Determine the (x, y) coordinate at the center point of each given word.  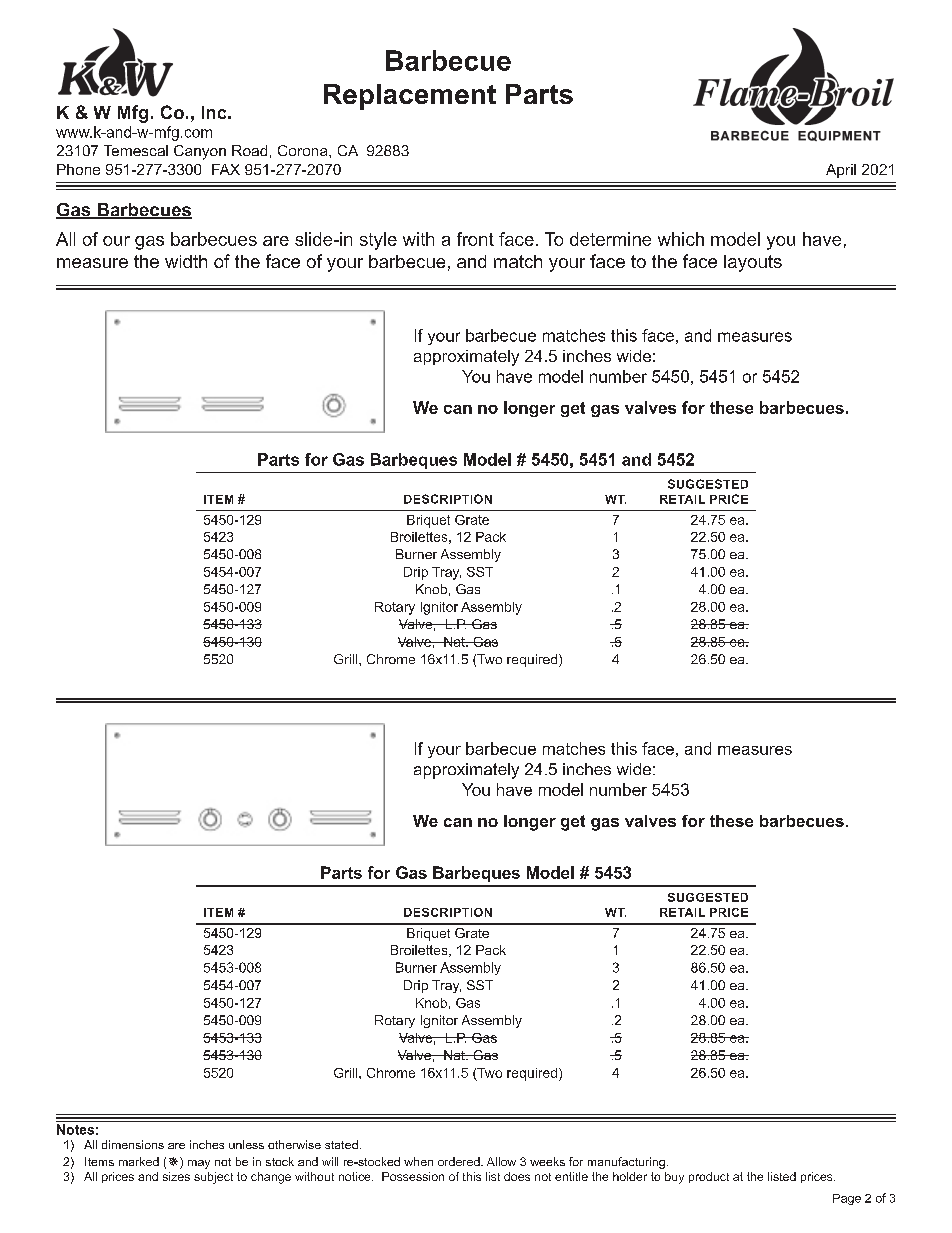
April (841, 171)
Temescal (136, 150)
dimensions (133, 1144)
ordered (460, 1161)
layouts (753, 263)
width (186, 261)
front (475, 239)
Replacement (410, 97)
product (709, 1177)
